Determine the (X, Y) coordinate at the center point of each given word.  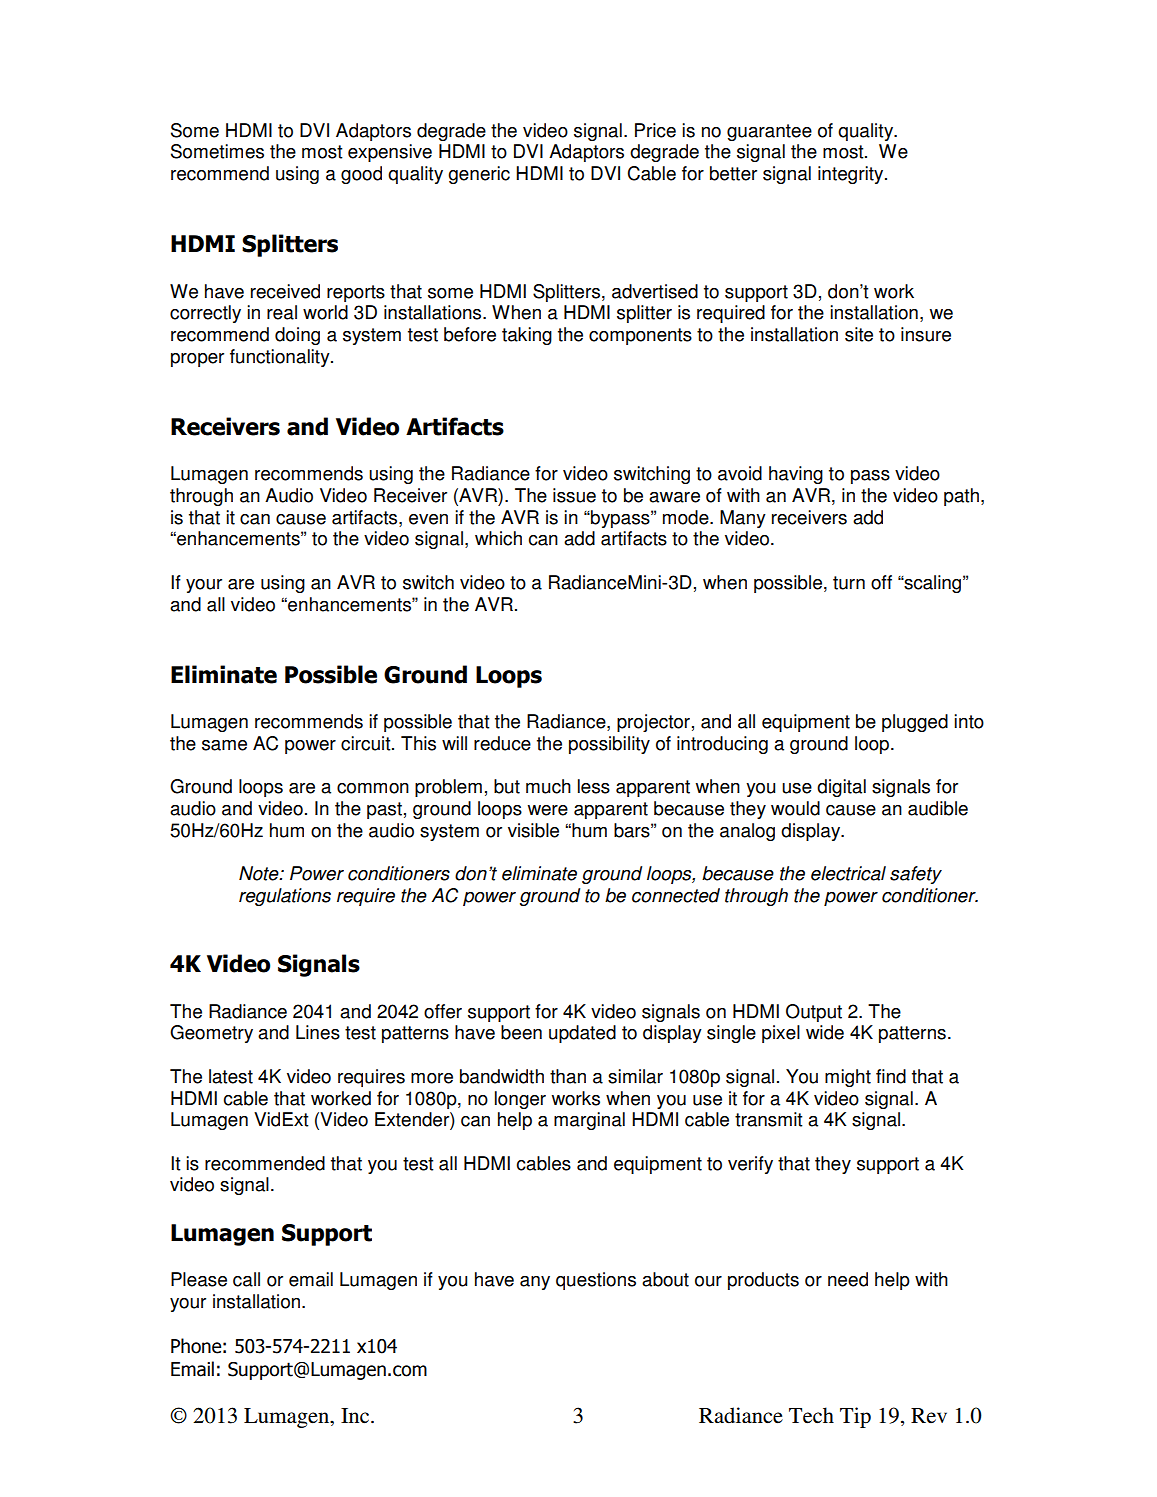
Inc (356, 1416)
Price (655, 130)
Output (814, 1013)
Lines (318, 1032)
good (361, 175)
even (428, 519)
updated (582, 1034)
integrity (852, 175)
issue (574, 495)
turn (849, 583)
